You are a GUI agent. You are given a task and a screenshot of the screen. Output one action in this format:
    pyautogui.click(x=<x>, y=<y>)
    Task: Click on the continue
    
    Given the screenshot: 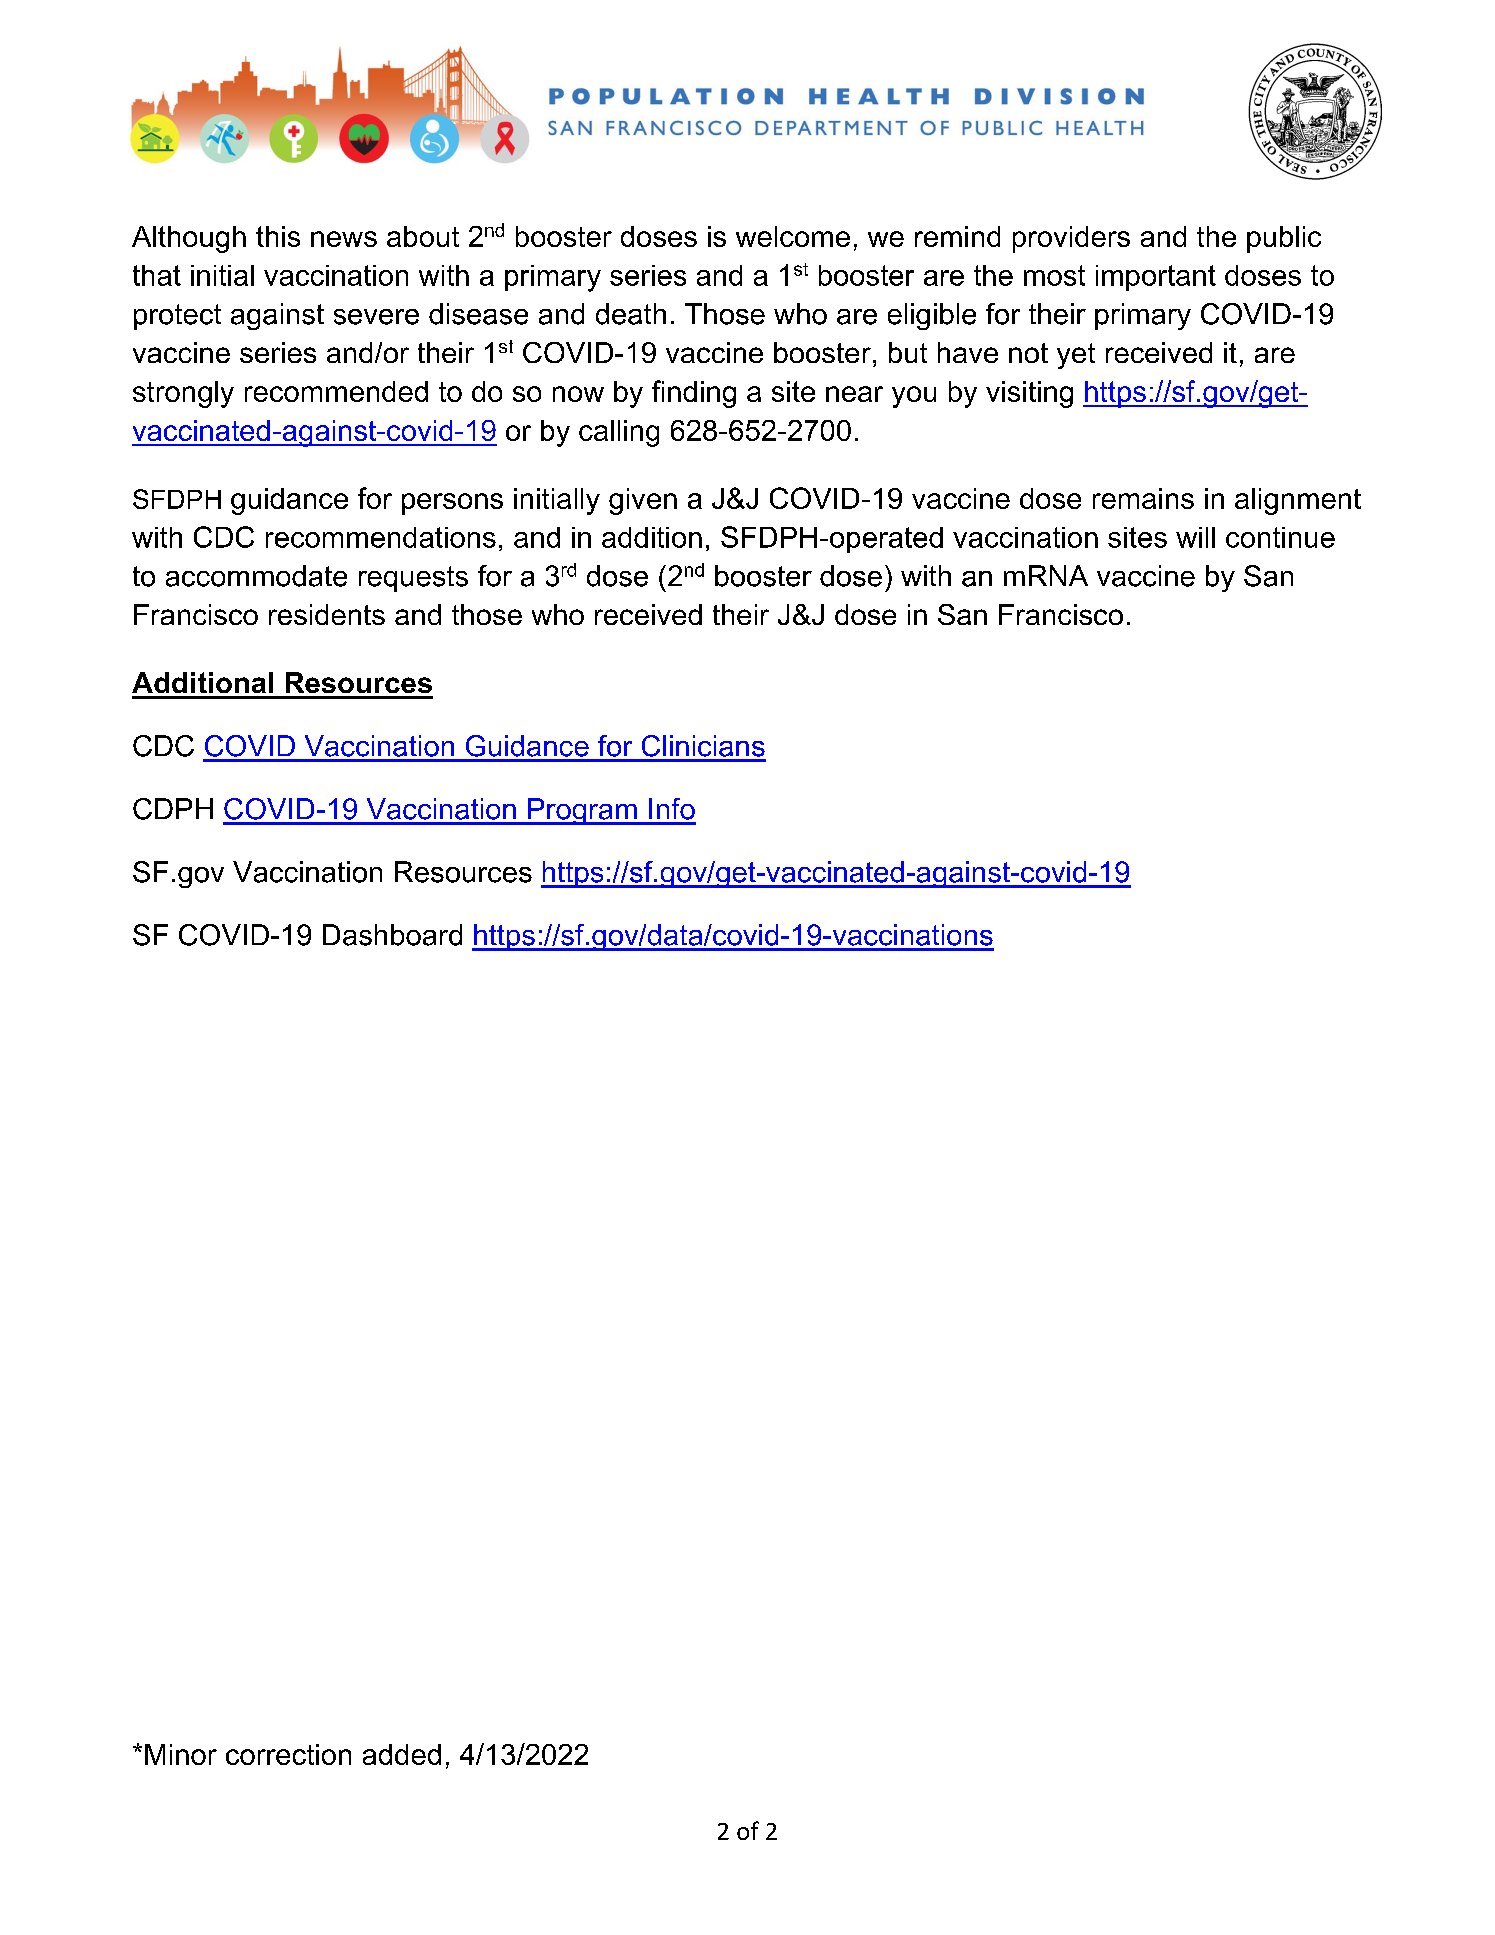 What is the action you would take?
    pyautogui.click(x=1280, y=537)
